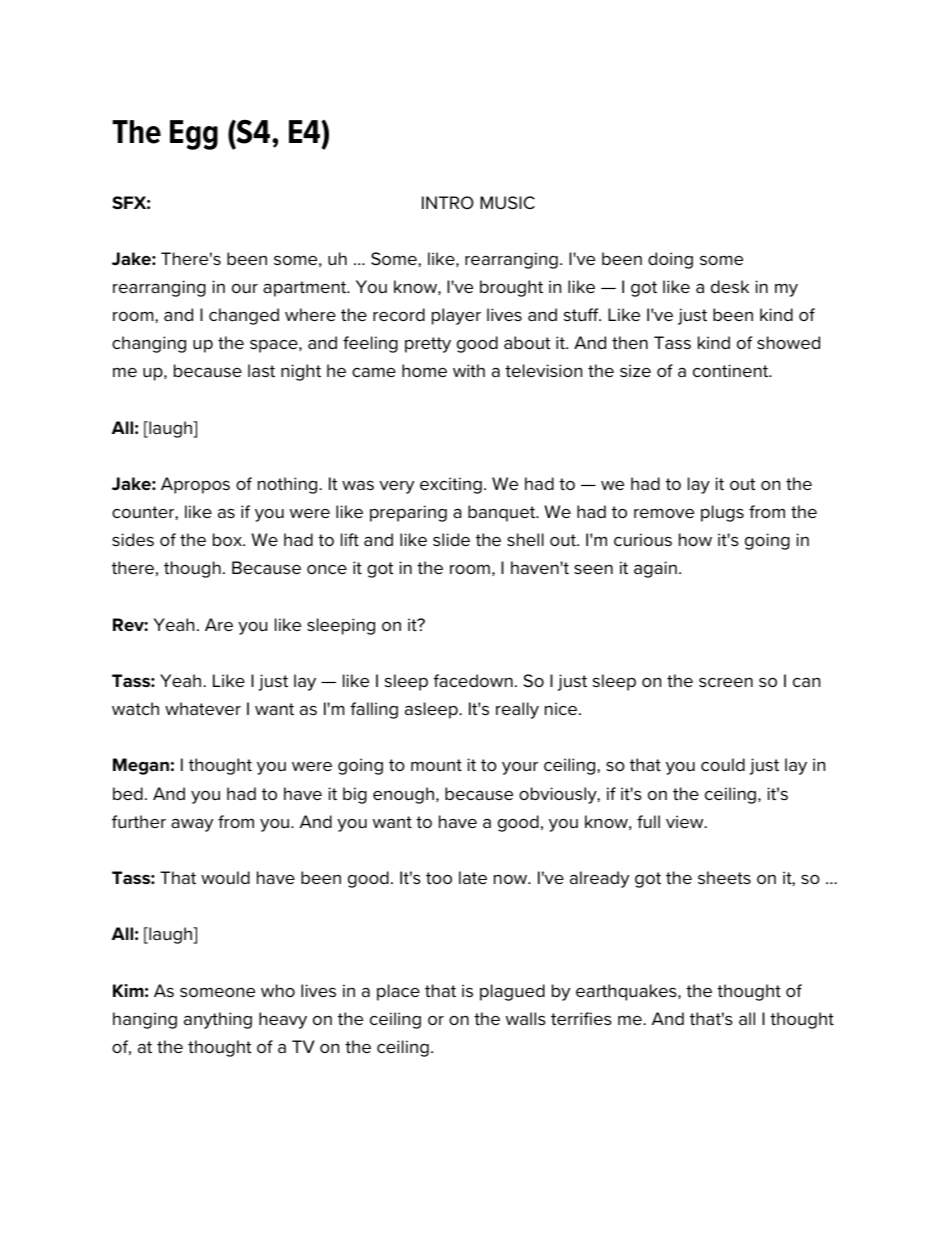 Image resolution: width=952 pixels, height=1233 pixels. I want to click on continent, so click(732, 371).
